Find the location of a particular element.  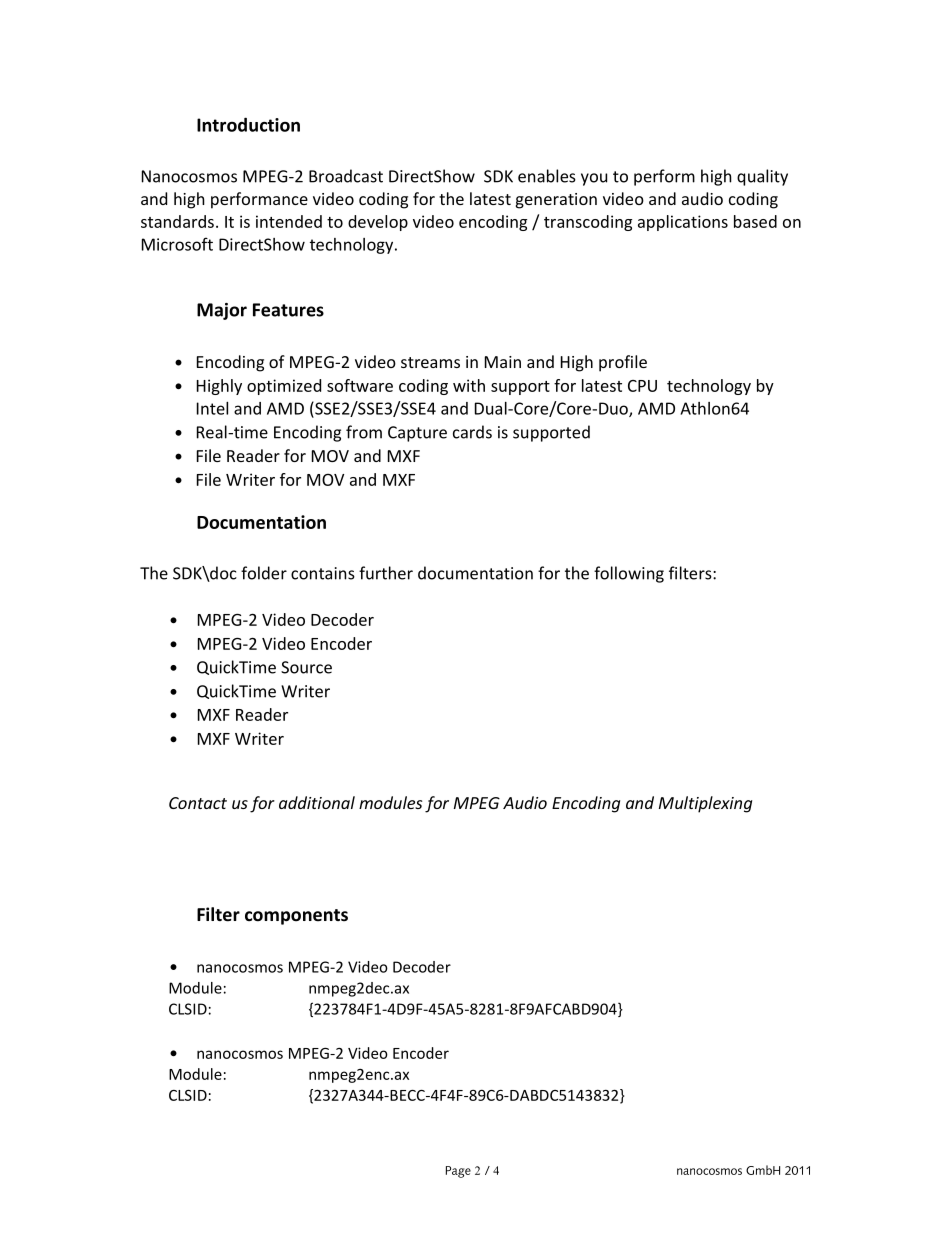

Intel is located at coordinates (212, 408).
